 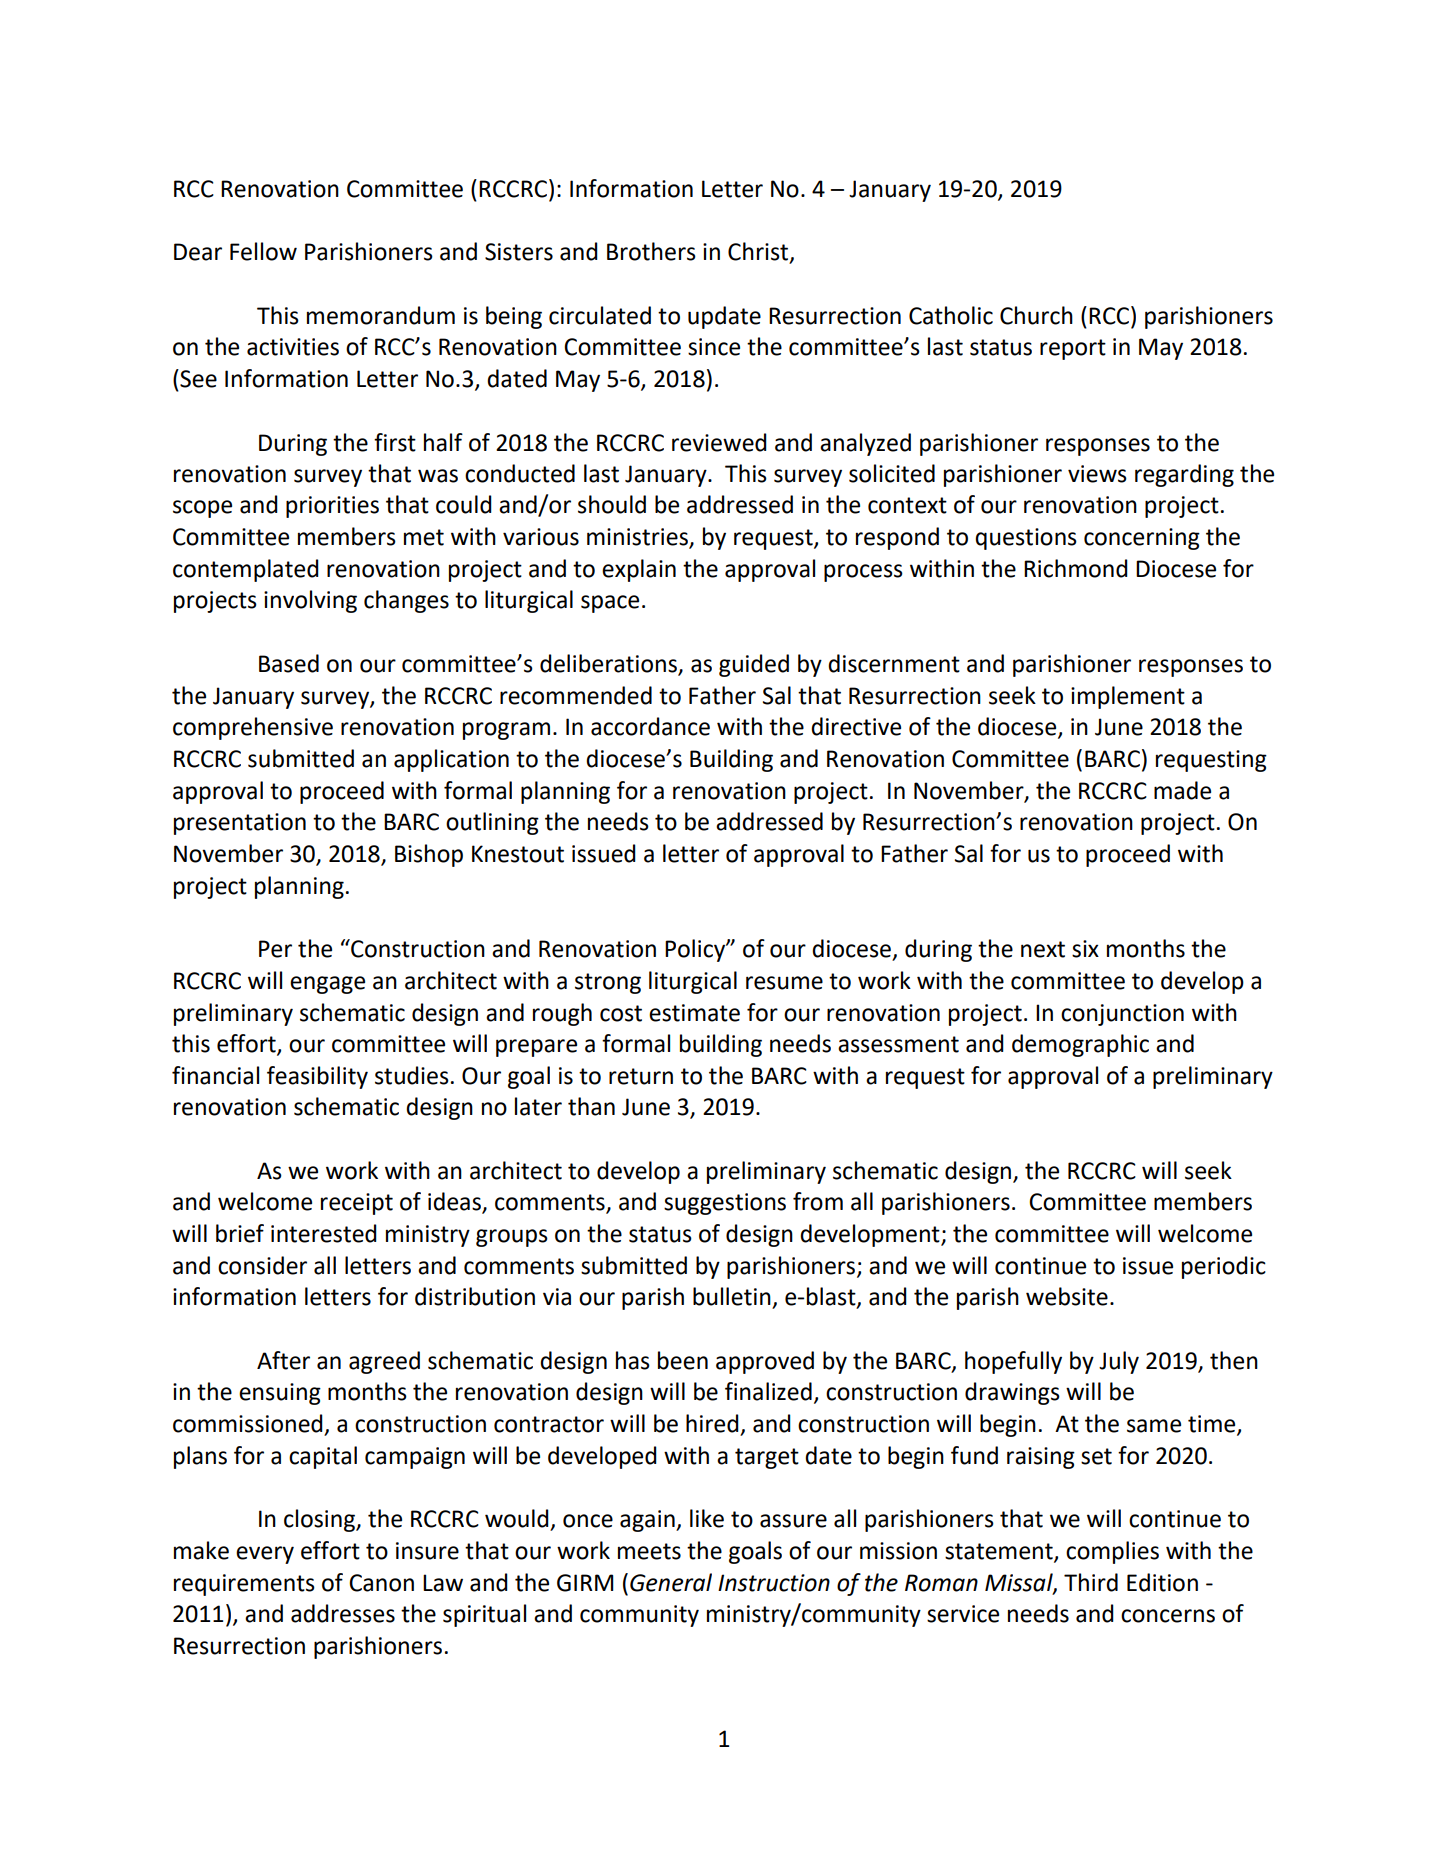 I want to click on six, so click(x=1085, y=949).
